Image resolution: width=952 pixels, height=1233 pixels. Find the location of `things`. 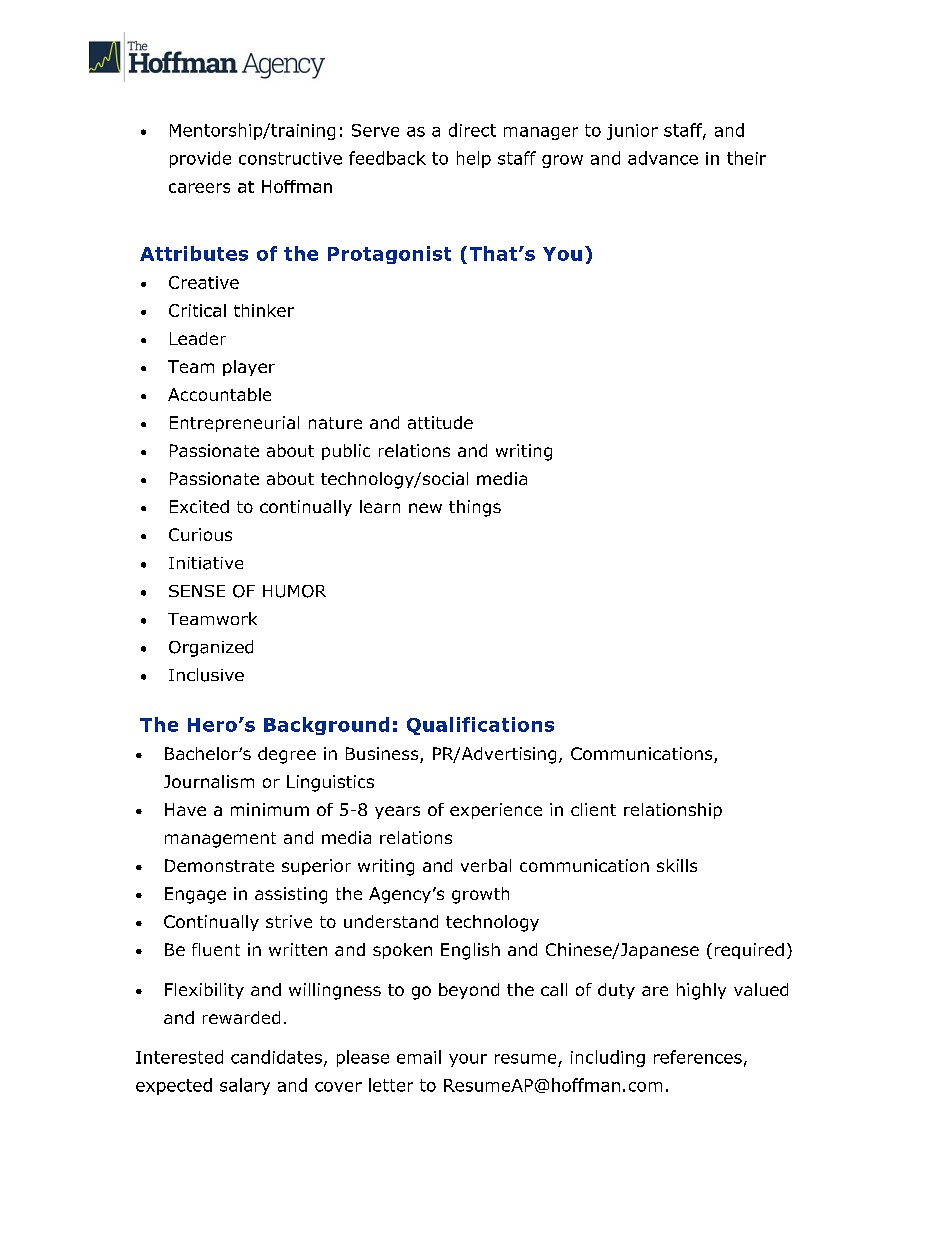

things is located at coordinates (475, 508).
